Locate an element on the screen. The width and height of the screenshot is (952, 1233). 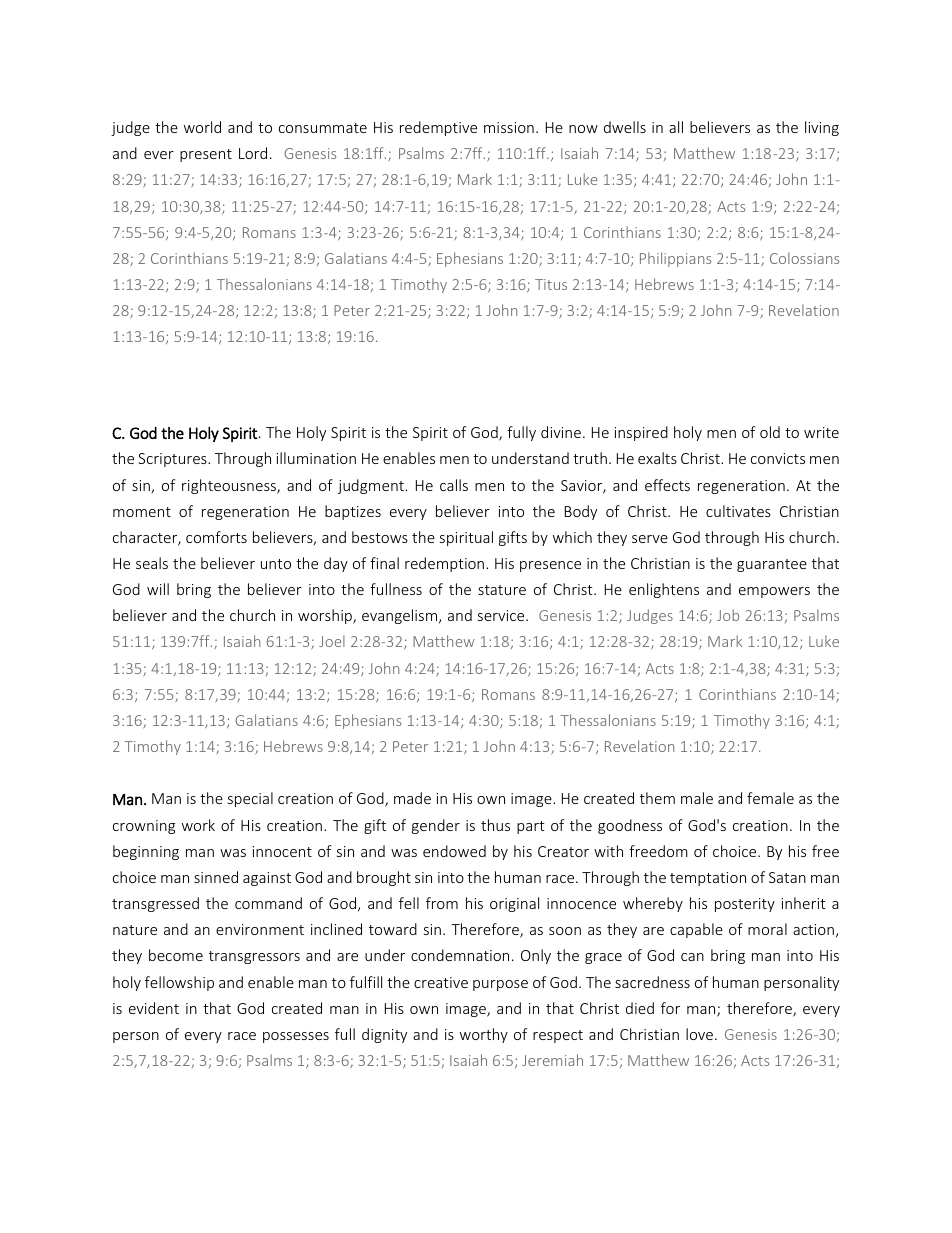
stature is located at coordinates (502, 590).
